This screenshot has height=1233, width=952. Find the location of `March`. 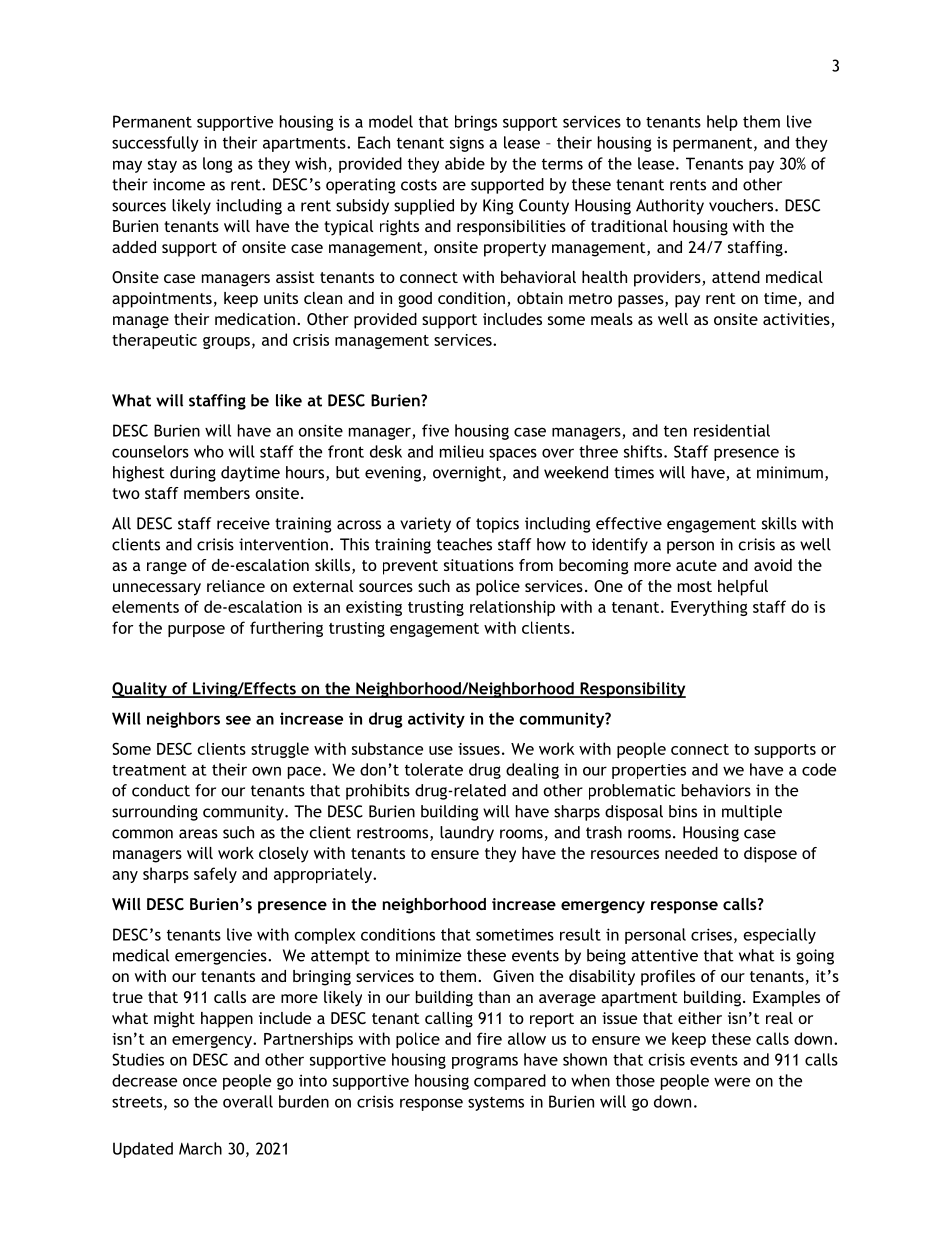

March is located at coordinates (200, 1148).
